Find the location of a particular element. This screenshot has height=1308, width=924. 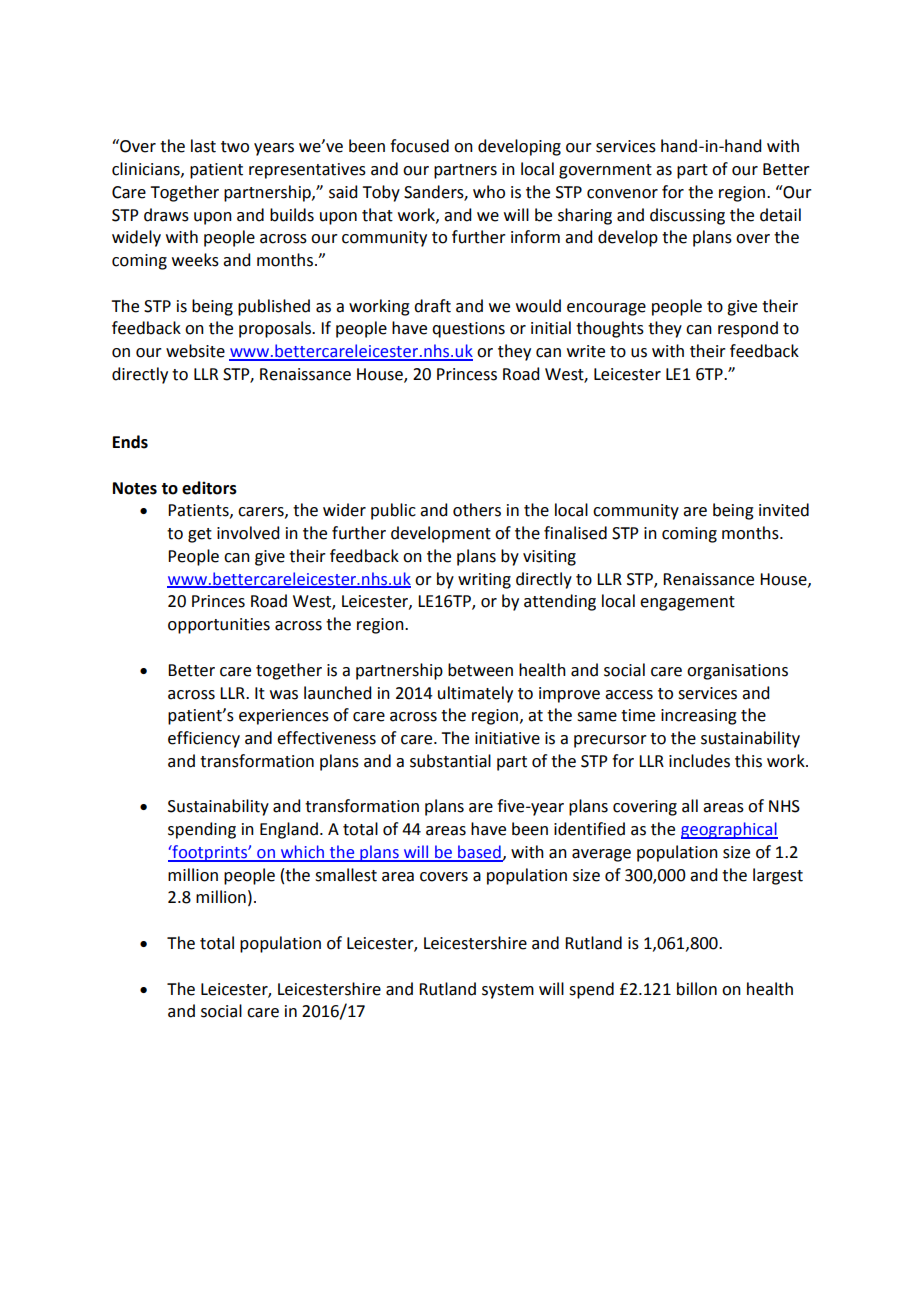

smallest is located at coordinates (346, 875).
